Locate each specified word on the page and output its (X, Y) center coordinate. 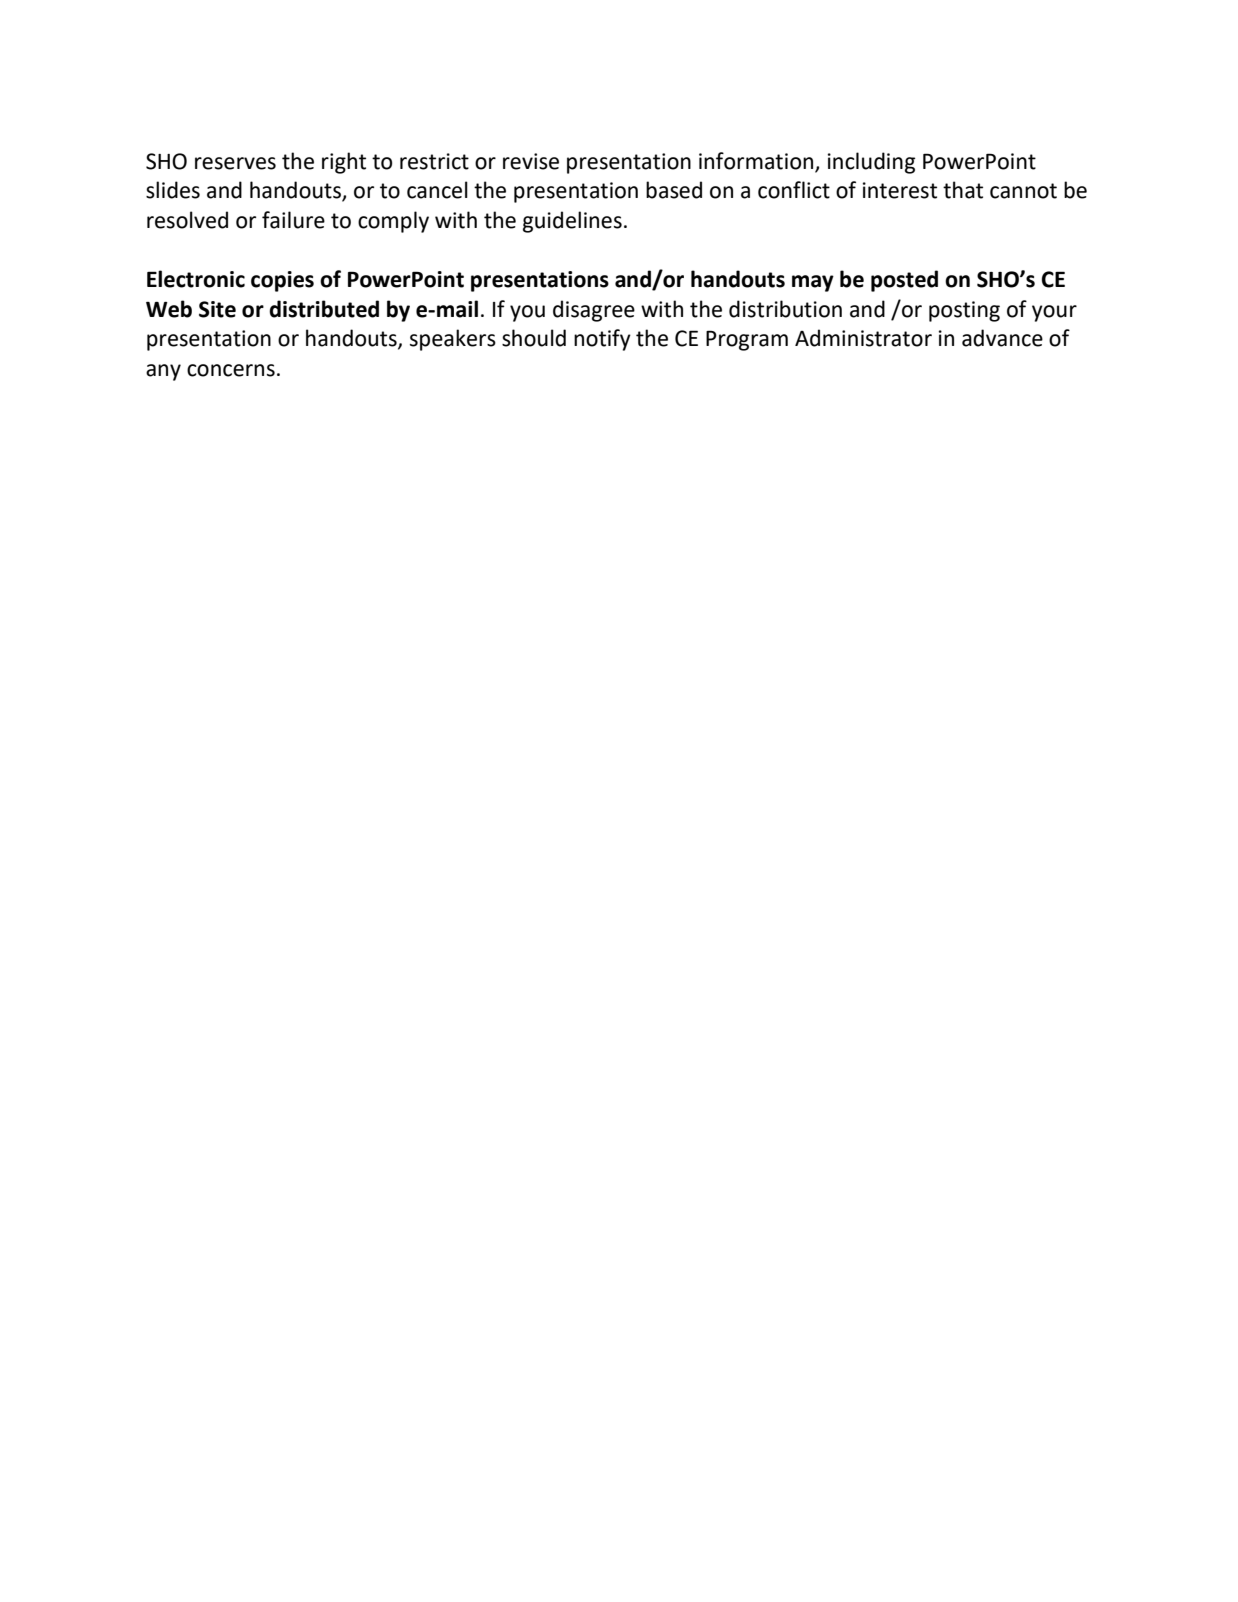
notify (602, 340)
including (871, 163)
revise (531, 161)
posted (904, 281)
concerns (231, 370)
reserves (235, 163)
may (813, 283)
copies (282, 281)
